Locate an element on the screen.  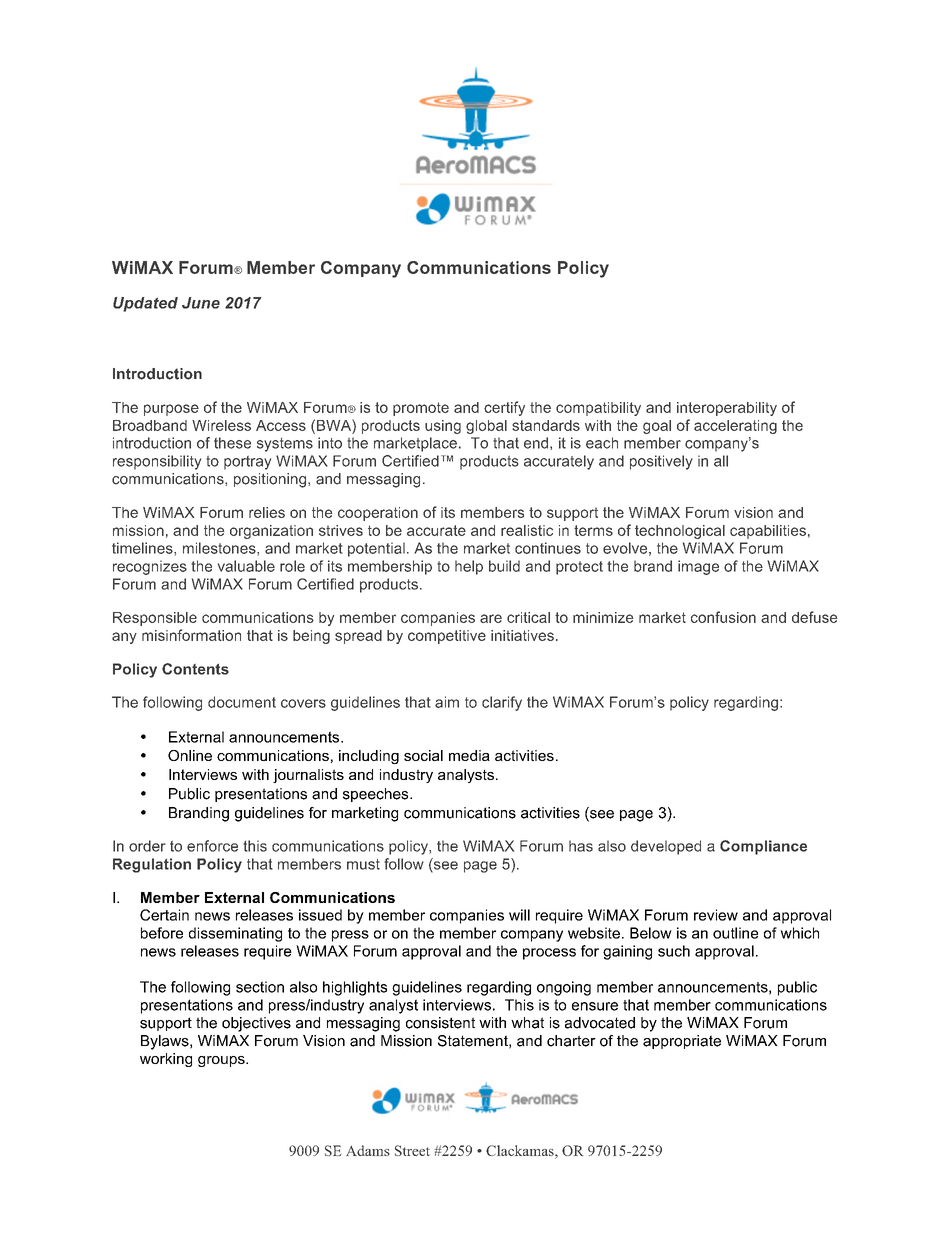
groups is located at coordinates (222, 1061).
